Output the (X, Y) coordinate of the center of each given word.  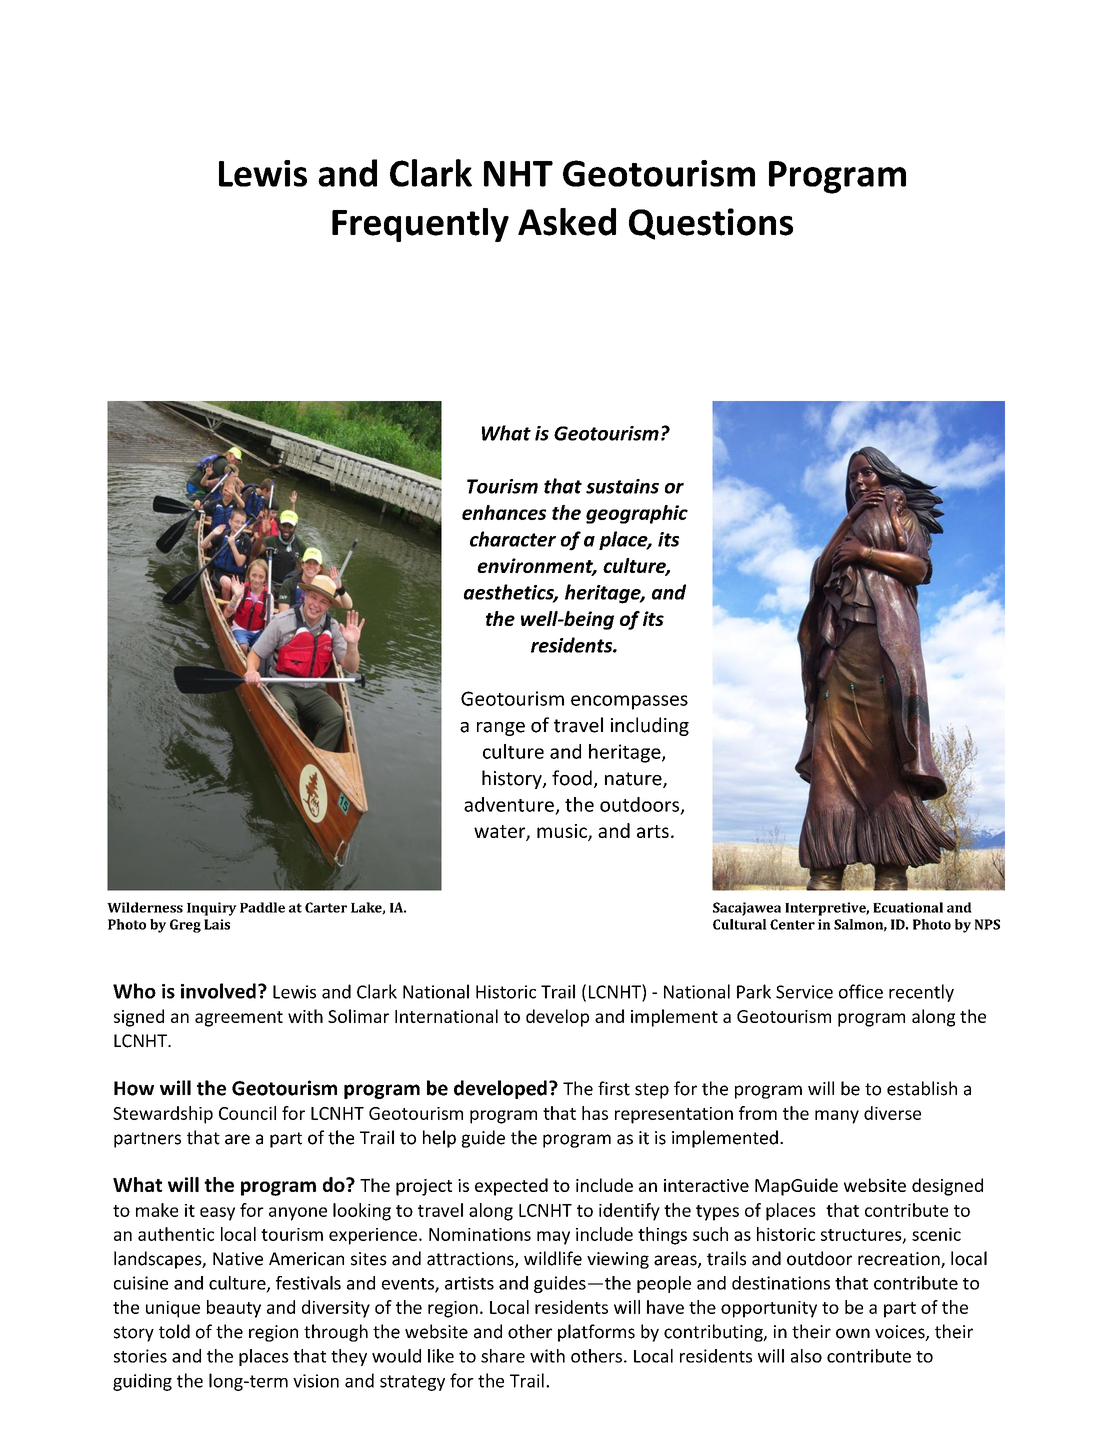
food (572, 778)
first (614, 1088)
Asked (567, 222)
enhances (504, 512)
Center (792, 924)
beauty (234, 1309)
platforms (596, 1333)
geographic (637, 514)
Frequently (420, 225)
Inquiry (212, 909)
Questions (711, 224)
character (513, 539)
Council (247, 1113)
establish (922, 1088)
